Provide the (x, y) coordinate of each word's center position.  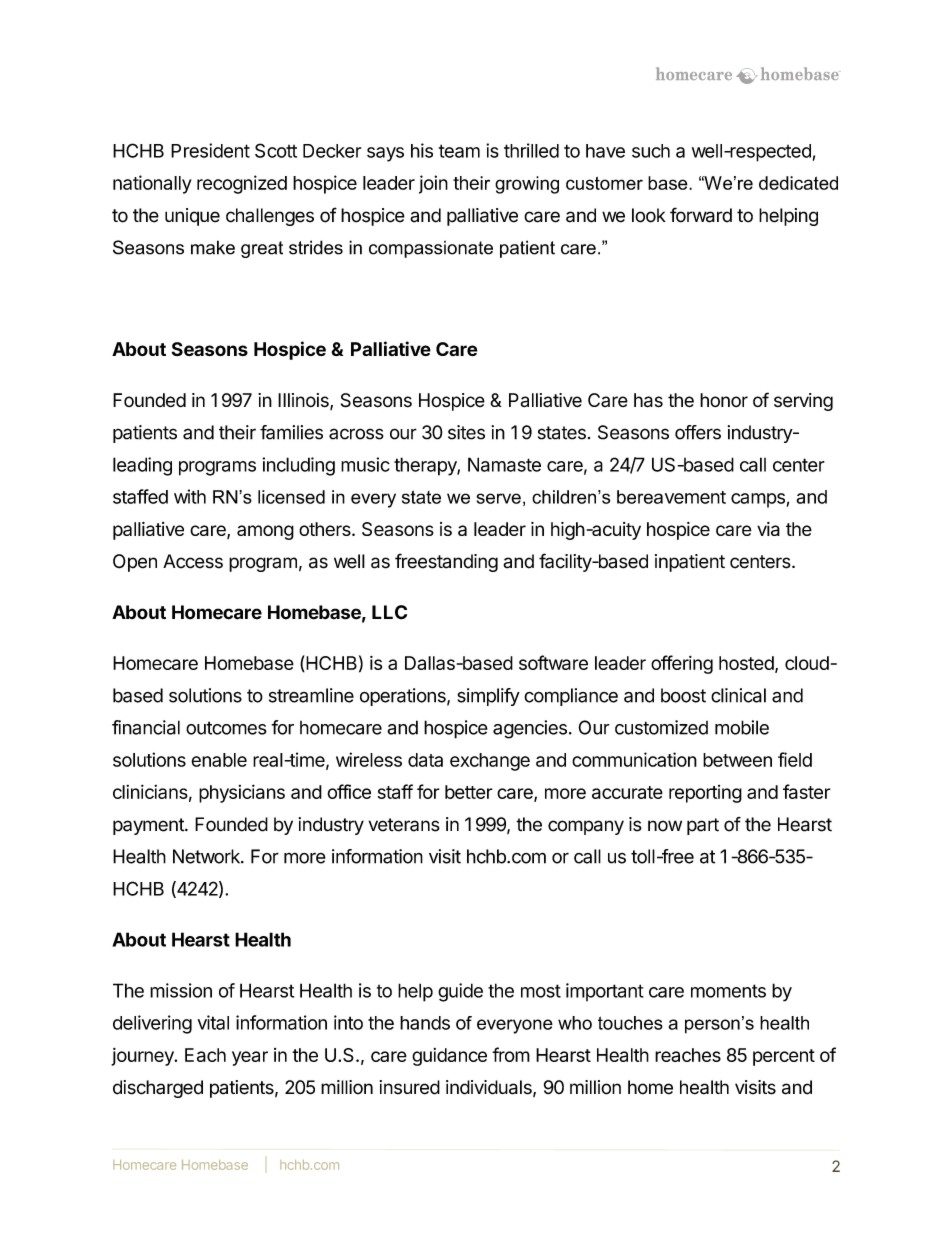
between (737, 760)
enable (219, 760)
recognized (242, 184)
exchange (490, 762)
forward (701, 215)
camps (758, 500)
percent (784, 1057)
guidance (449, 1057)
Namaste (504, 464)
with (190, 496)
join (433, 184)
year (250, 1058)
